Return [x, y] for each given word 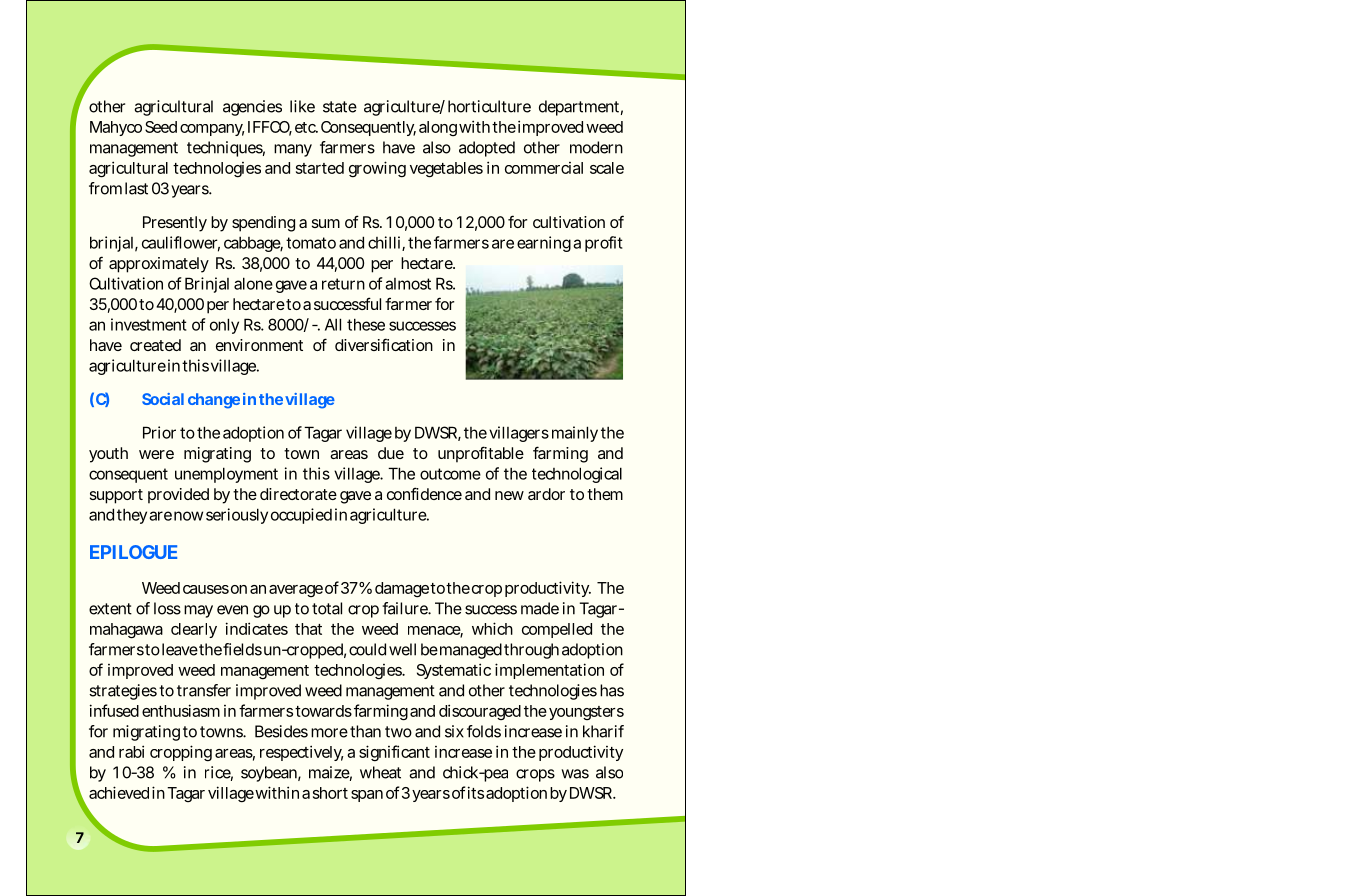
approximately [159, 265]
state [340, 107]
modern [596, 147]
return [343, 284]
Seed [161, 127]
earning [544, 244]
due [391, 453]
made [540, 608]
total [327, 608]
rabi [131, 751]
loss [167, 608]
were [156, 454]
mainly [575, 434]
